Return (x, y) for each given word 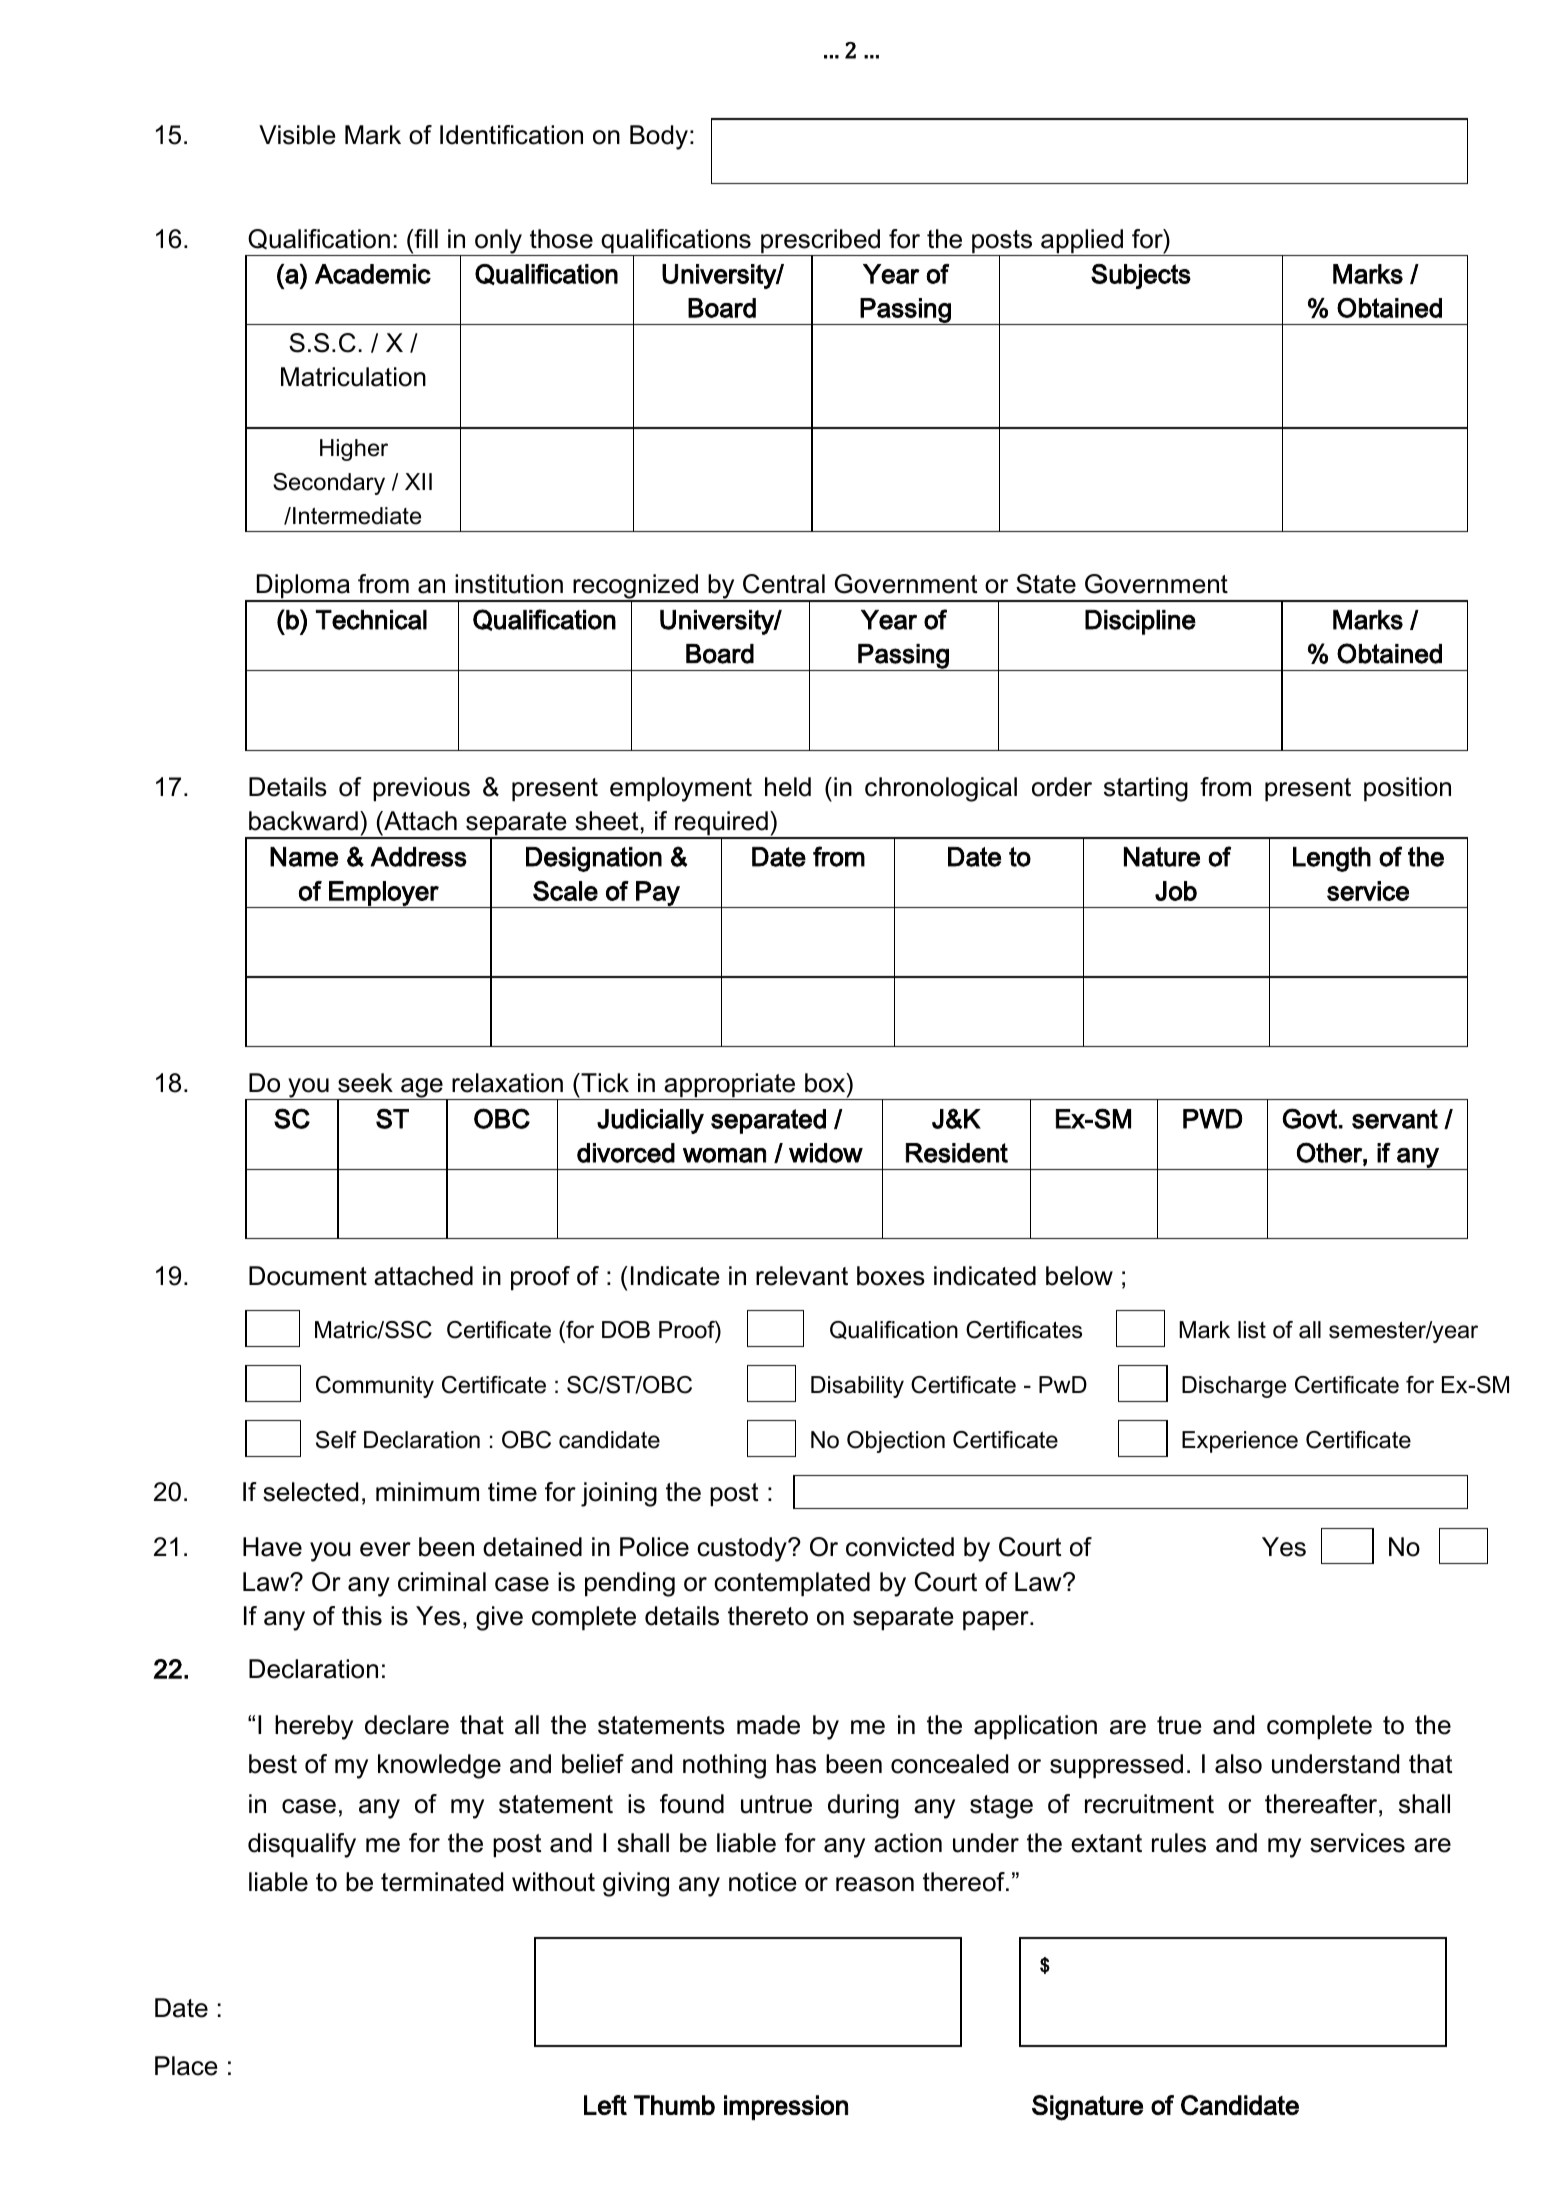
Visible (297, 135)
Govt (1310, 1118)
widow (826, 1153)
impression (786, 2107)
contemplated (792, 1584)
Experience (1240, 1442)
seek (365, 1083)
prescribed (821, 242)
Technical (371, 620)
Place (186, 2066)
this (362, 1616)
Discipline (1140, 622)
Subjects (1141, 276)
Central (784, 584)
